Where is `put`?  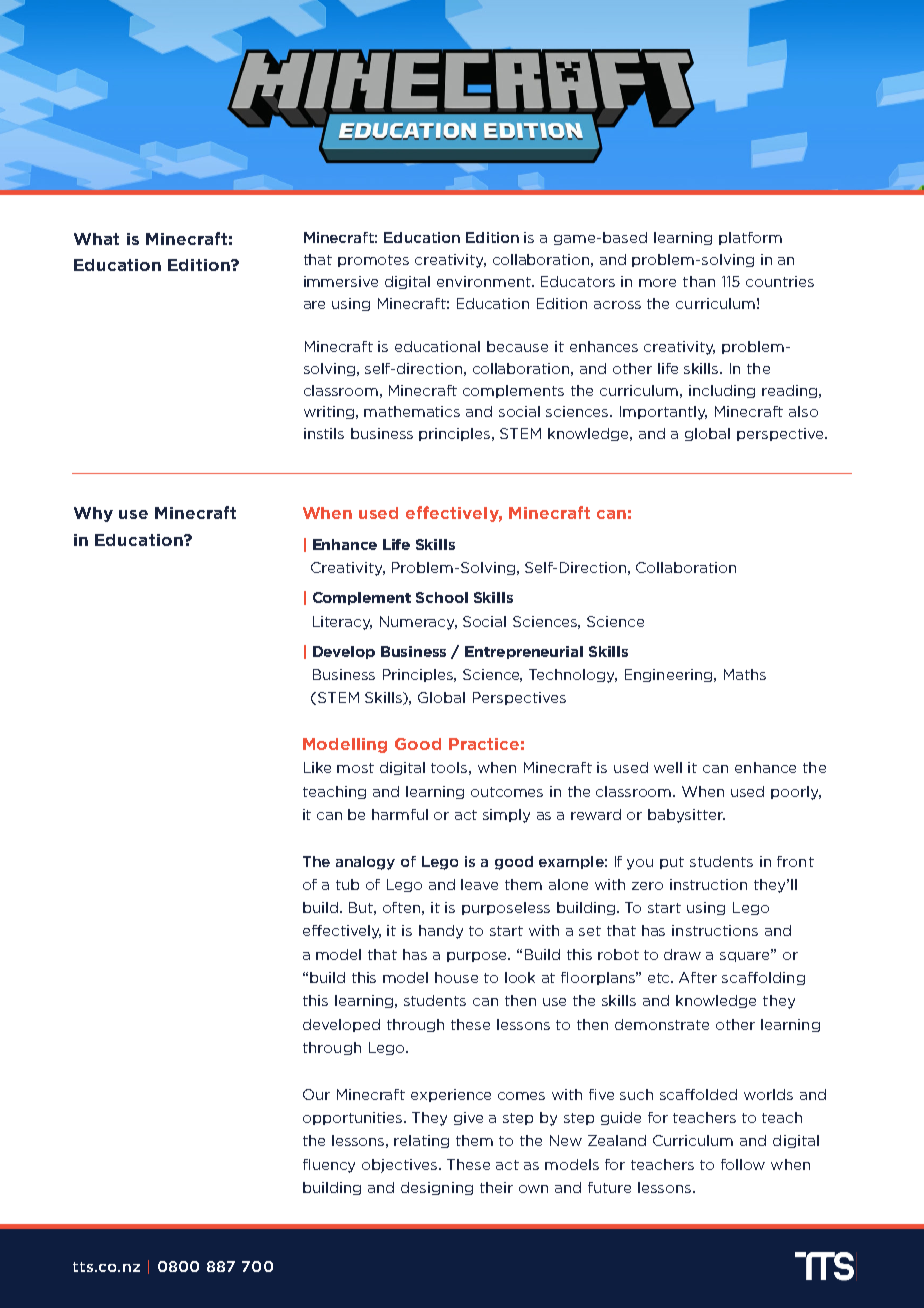 put is located at coordinates (672, 863).
